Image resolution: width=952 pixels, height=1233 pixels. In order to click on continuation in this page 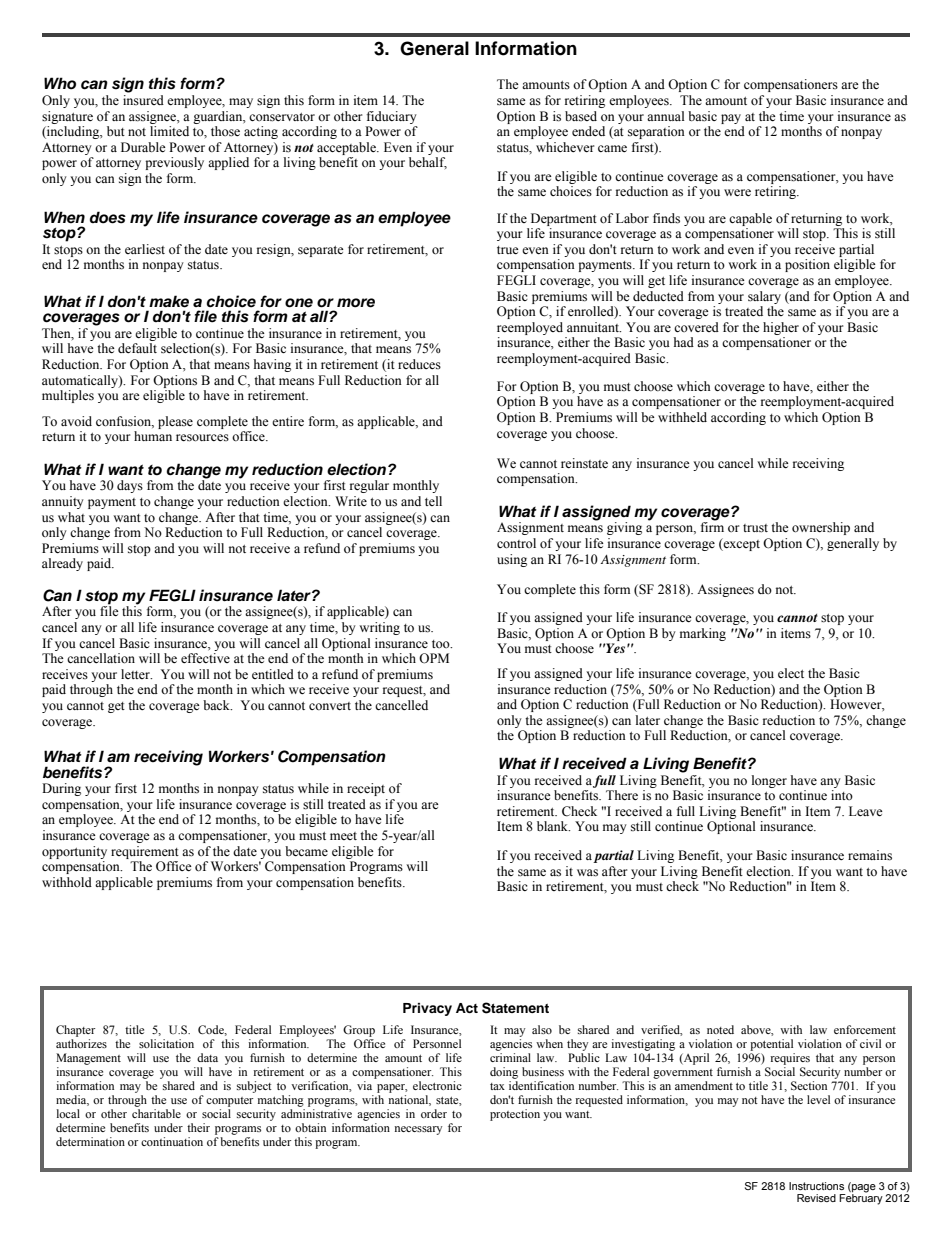, I will do `click(172, 1141)`.
